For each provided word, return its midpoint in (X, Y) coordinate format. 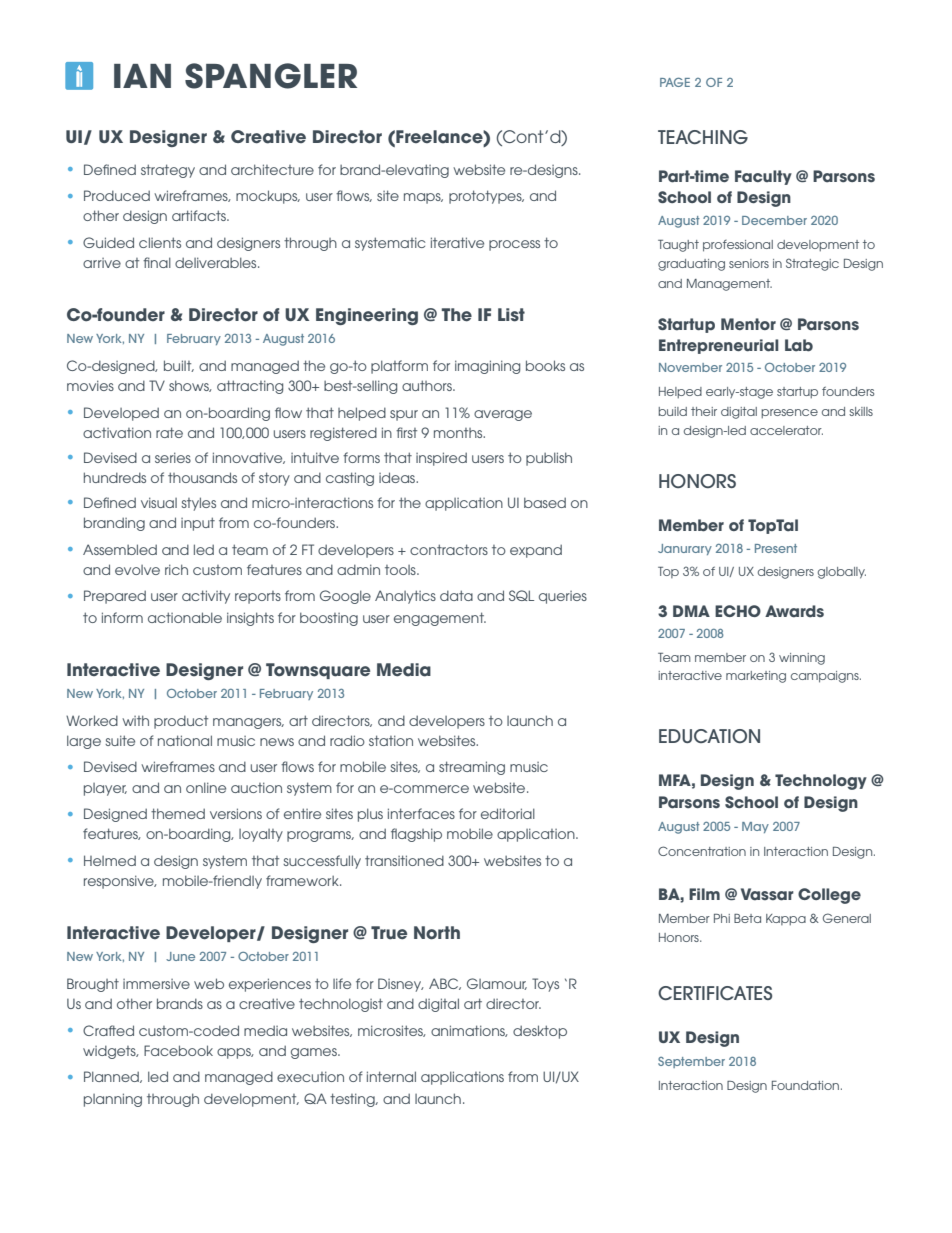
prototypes (486, 197)
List (511, 315)
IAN (142, 76)
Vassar (767, 894)
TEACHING (703, 137)
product (181, 722)
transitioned (404, 860)
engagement (440, 619)
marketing (756, 677)
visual (159, 502)
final (157, 262)
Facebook (178, 1050)
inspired (441, 459)
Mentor (748, 324)
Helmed (110, 860)
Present (776, 548)
